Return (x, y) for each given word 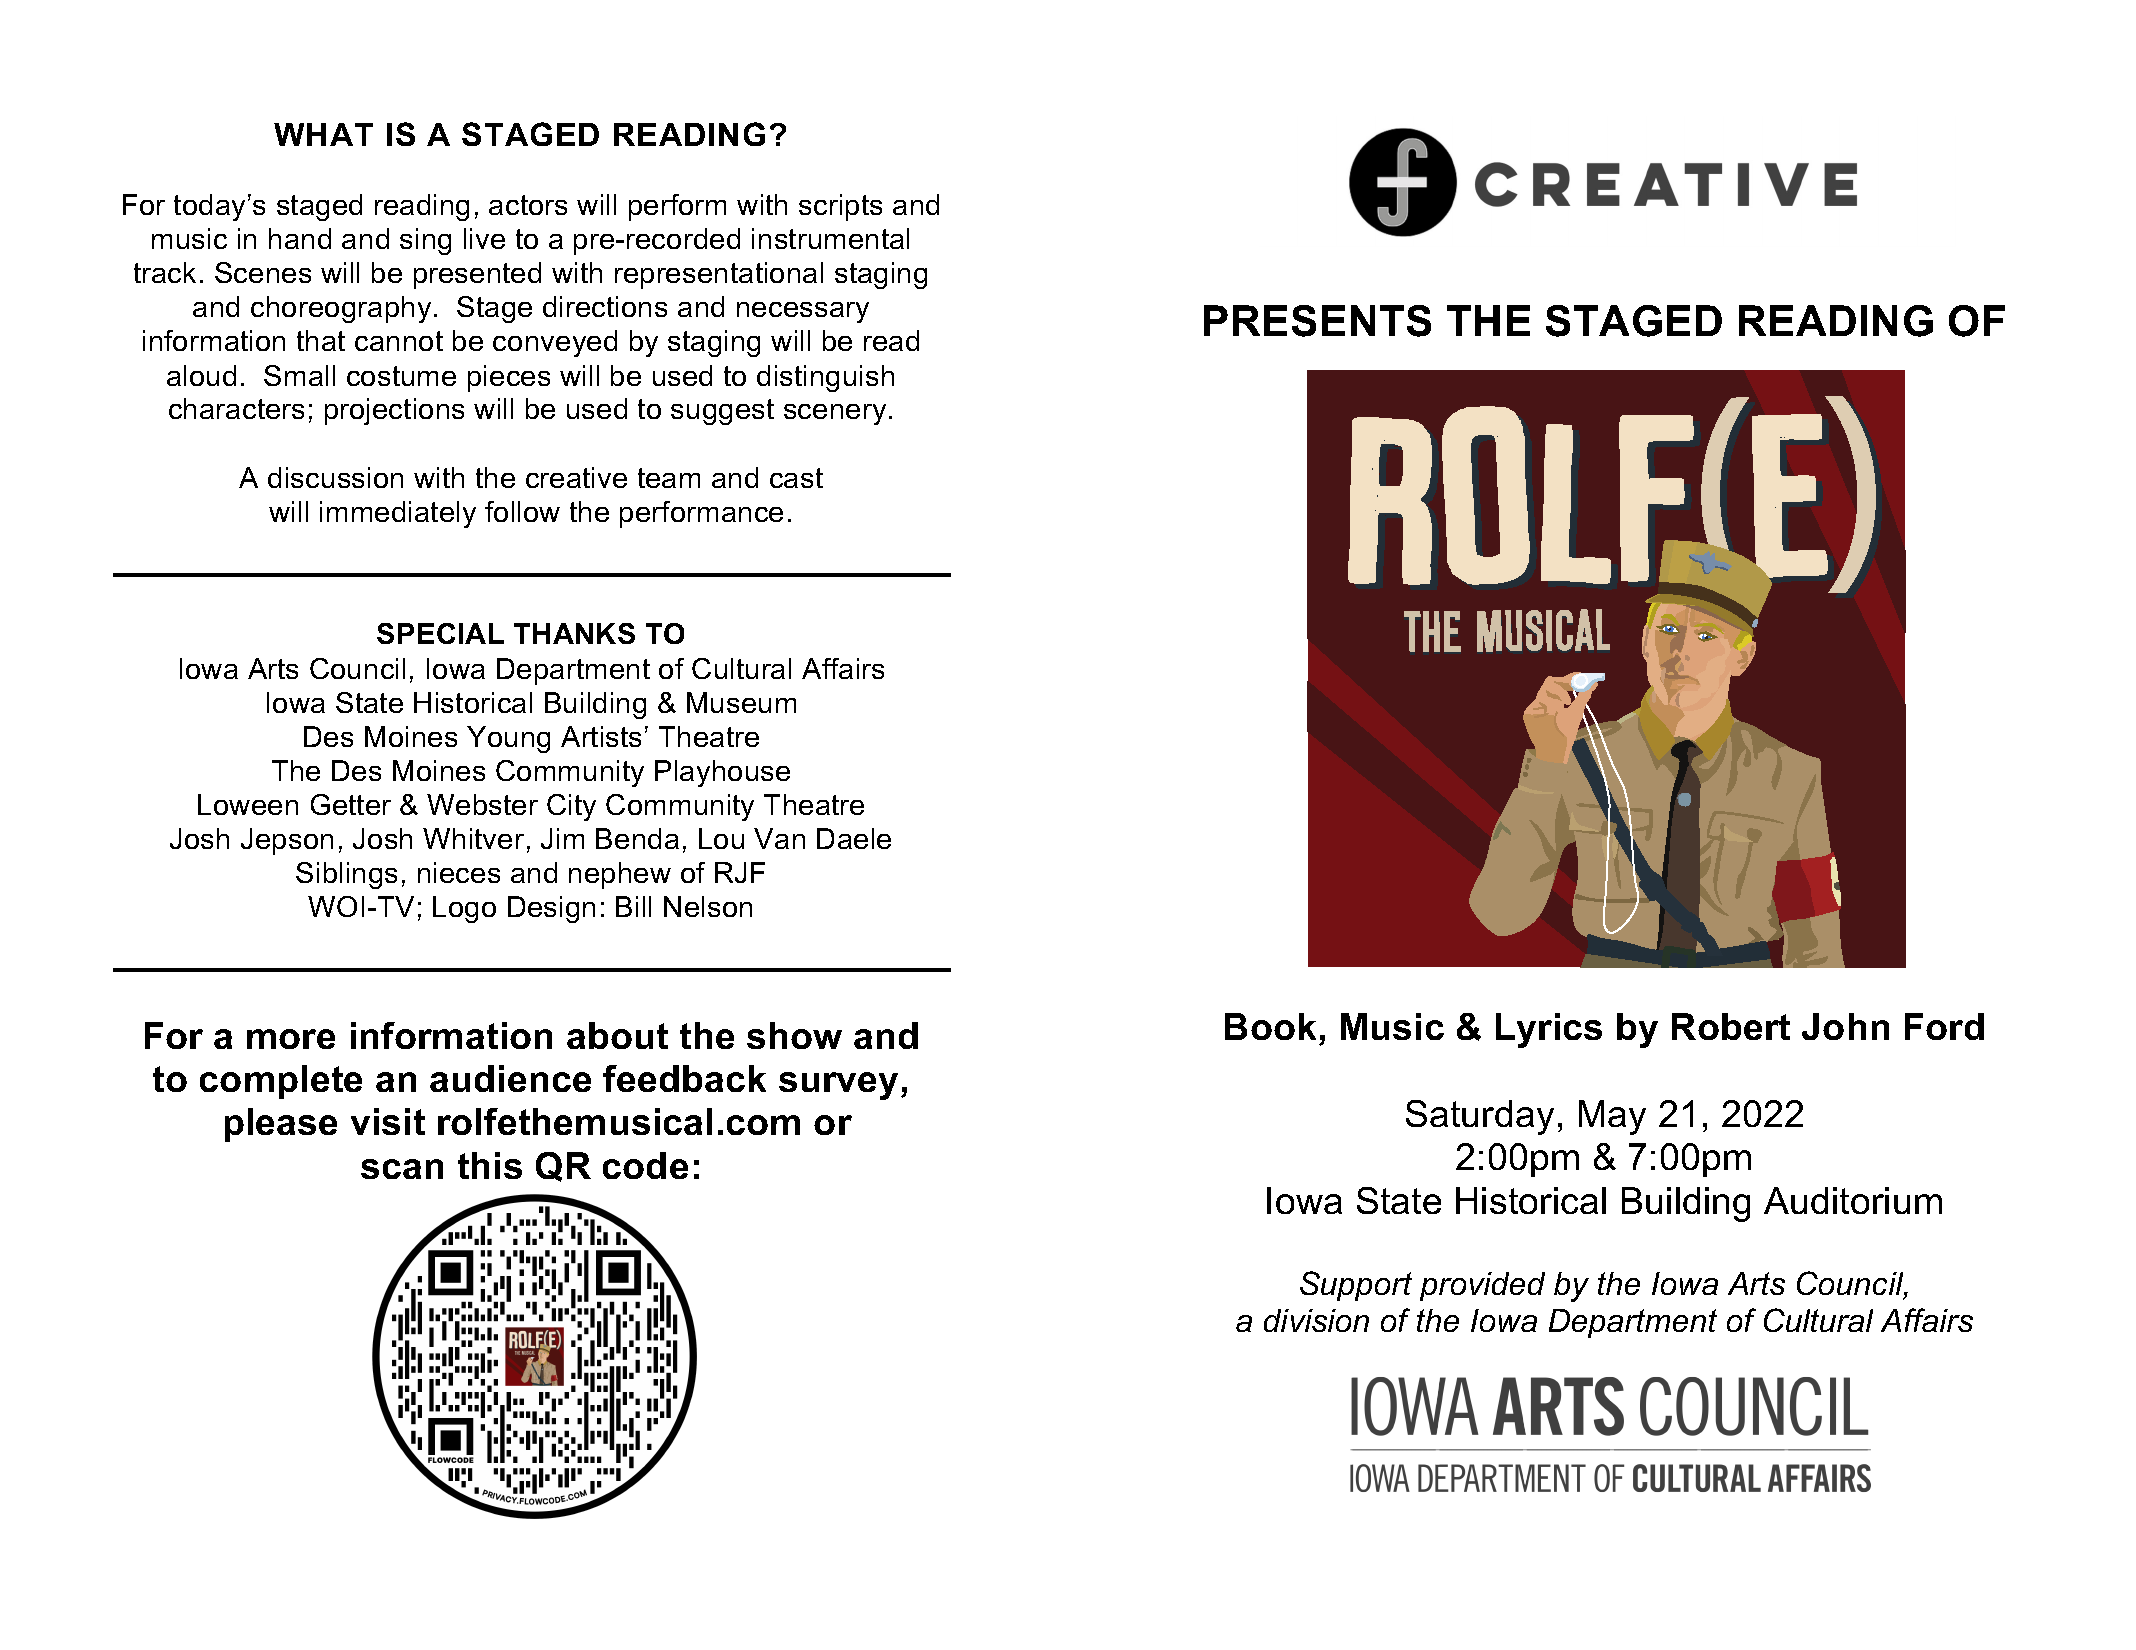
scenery (835, 414)
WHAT (323, 134)
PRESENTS (1317, 321)
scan (402, 1169)
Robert (1731, 1026)
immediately (398, 514)
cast (796, 478)
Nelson (708, 906)
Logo (464, 909)
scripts (840, 207)
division (1316, 1320)
